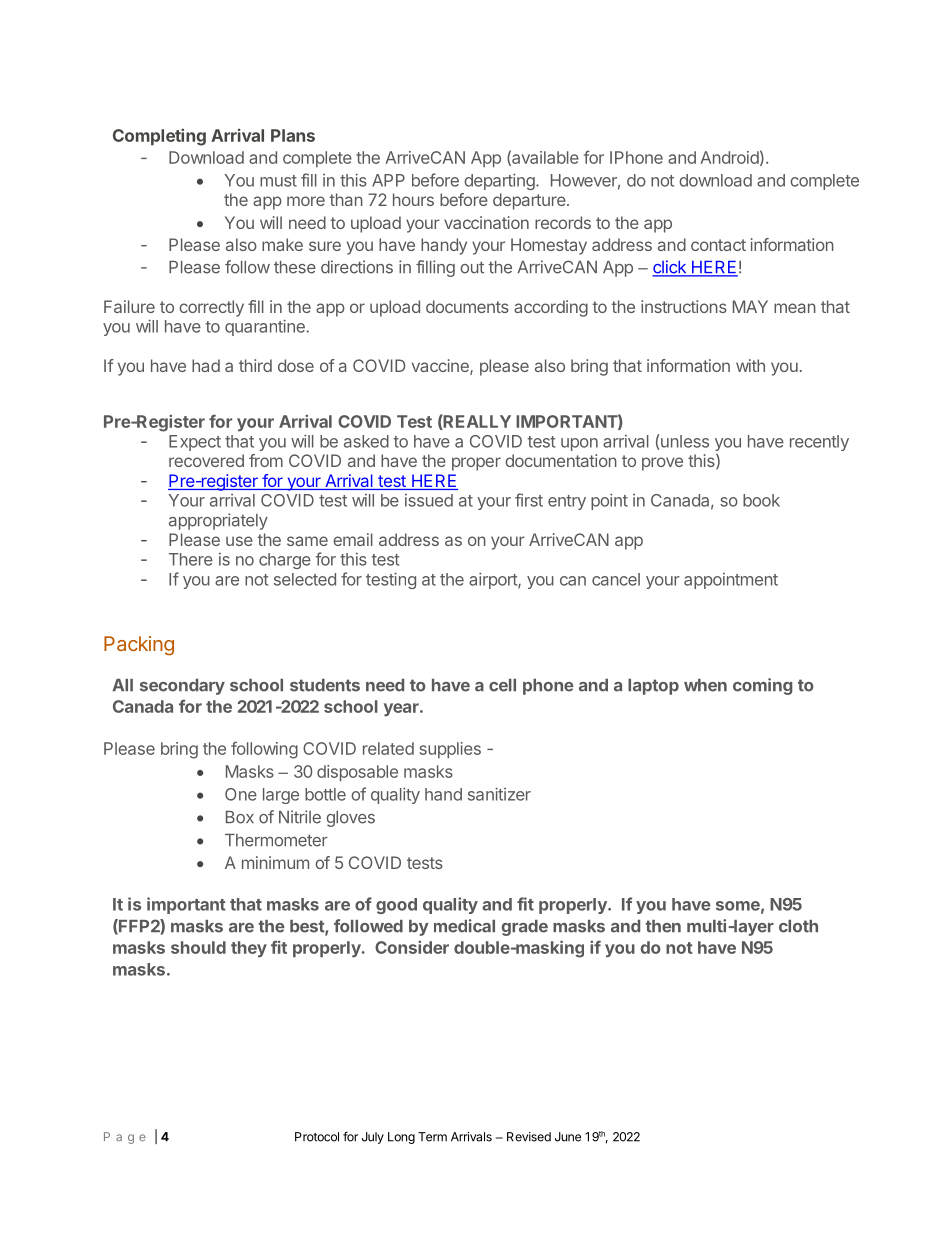 Image resolution: width=952 pixels, height=1233 pixels. Describe the element at coordinates (275, 862) in the page. I see `minimum` at that location.
